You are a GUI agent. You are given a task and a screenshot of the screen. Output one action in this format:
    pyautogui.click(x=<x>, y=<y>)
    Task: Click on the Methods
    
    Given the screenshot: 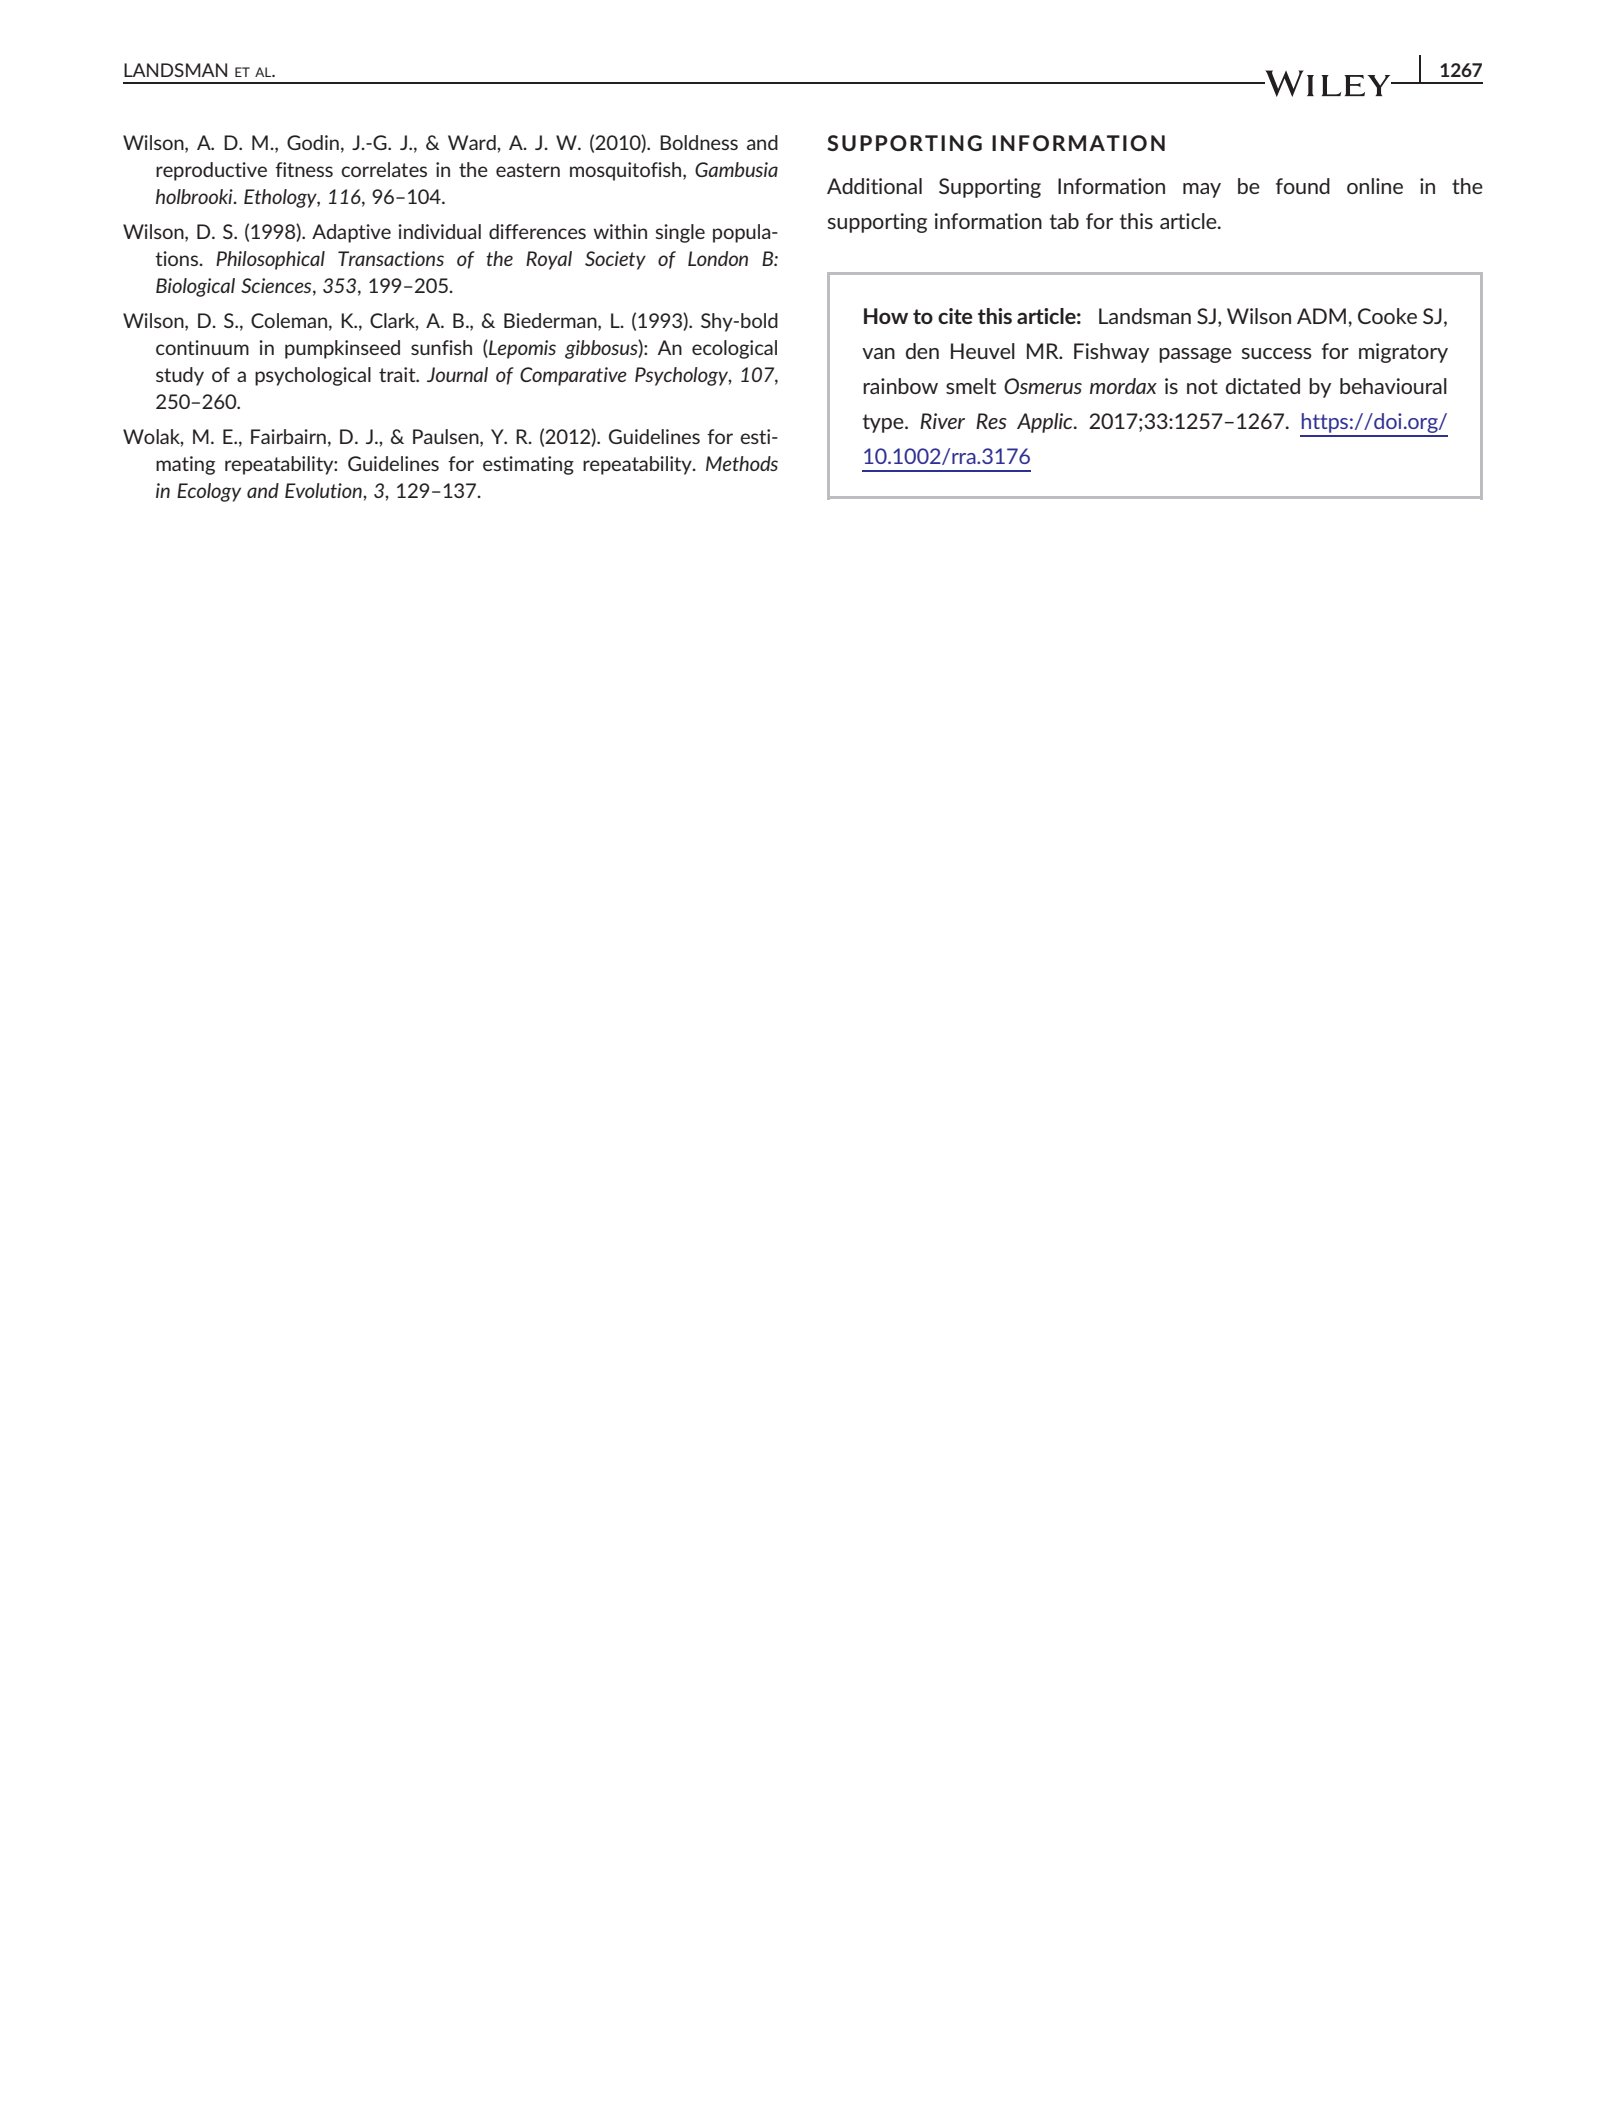 What is the action you would take?
    pyautogui.click(x=742, y=463)
